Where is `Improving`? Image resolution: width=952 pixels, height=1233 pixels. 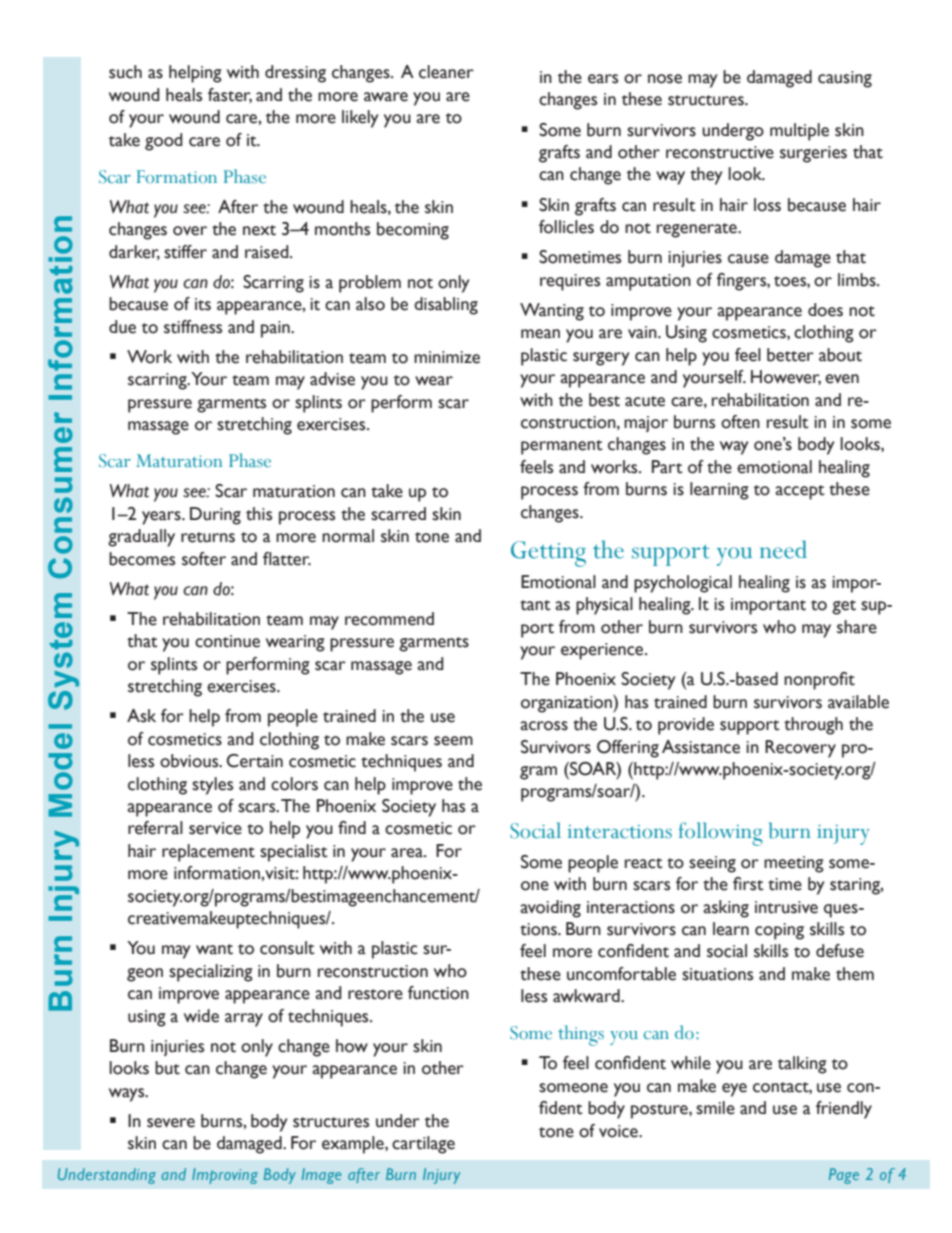
Improving is located at coordinates (225, 1176).
